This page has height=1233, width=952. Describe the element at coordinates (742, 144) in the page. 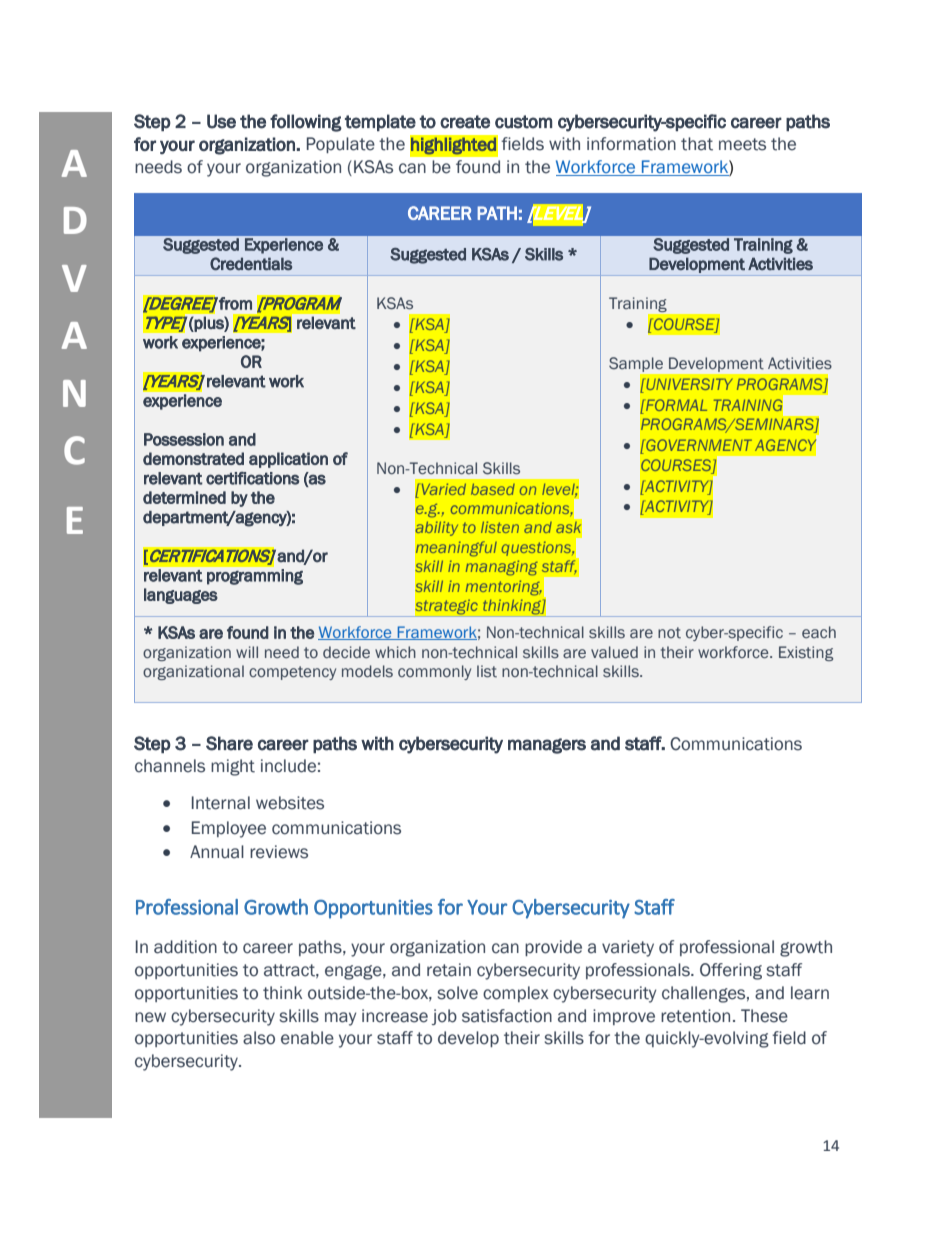

I see `meets` at that location.
